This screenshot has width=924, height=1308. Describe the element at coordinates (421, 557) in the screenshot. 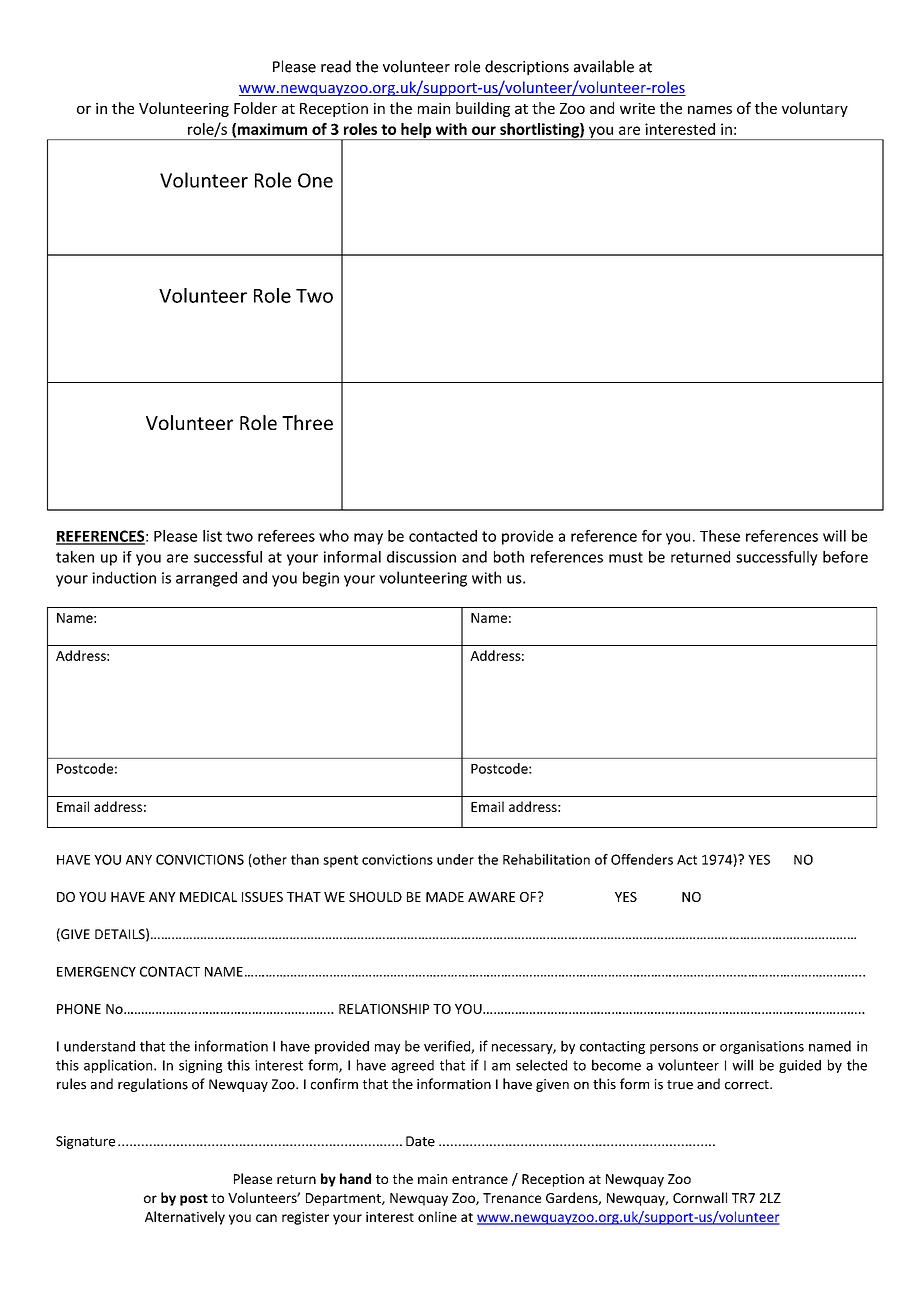

I see `discussion` at that location.
